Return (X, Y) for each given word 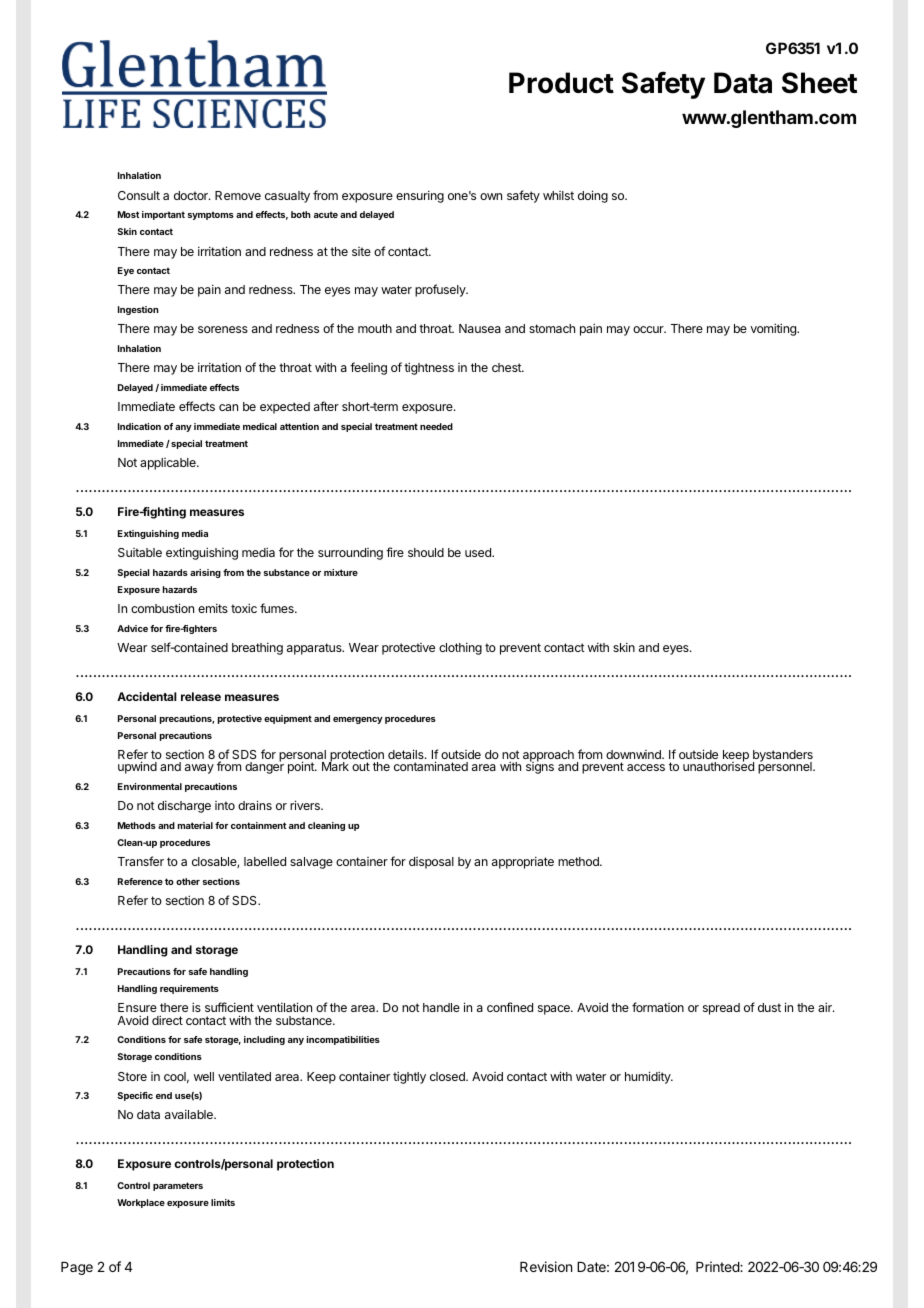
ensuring (420, 196)
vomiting (774, 329)
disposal (431, 863)
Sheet (819, 83)
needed (436, 426)
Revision (546, 1266)
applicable (169, 464)
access (646, 767)
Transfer (141, 861)
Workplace (141, 1203)
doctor (192, 195)
